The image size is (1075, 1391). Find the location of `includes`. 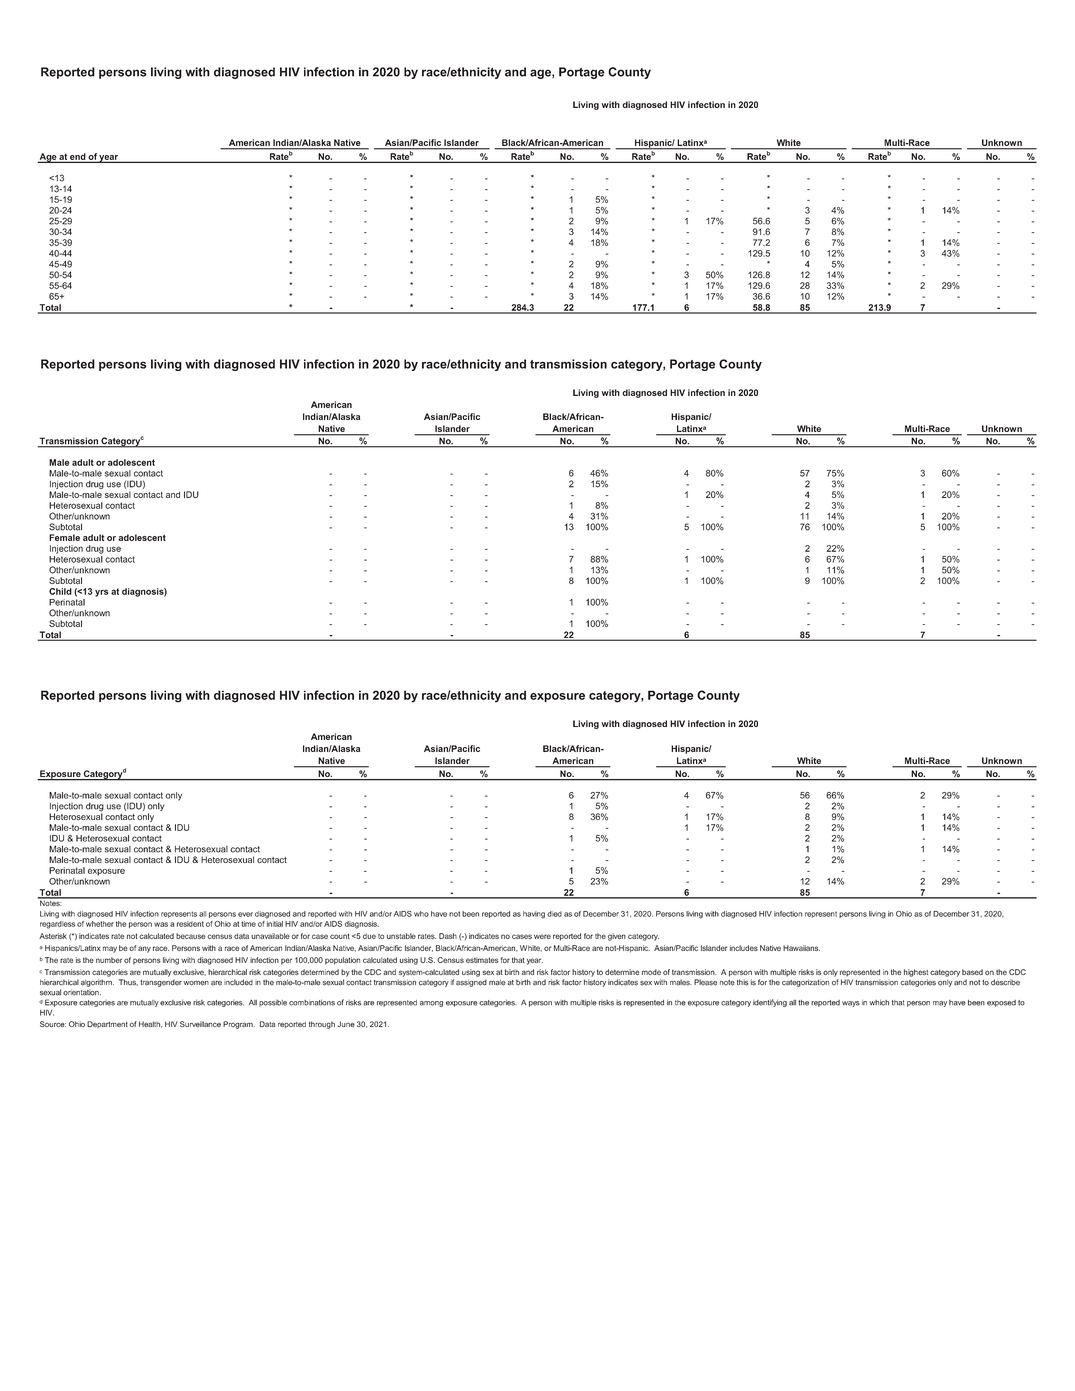

includes is located at coordinates (744, 948).
